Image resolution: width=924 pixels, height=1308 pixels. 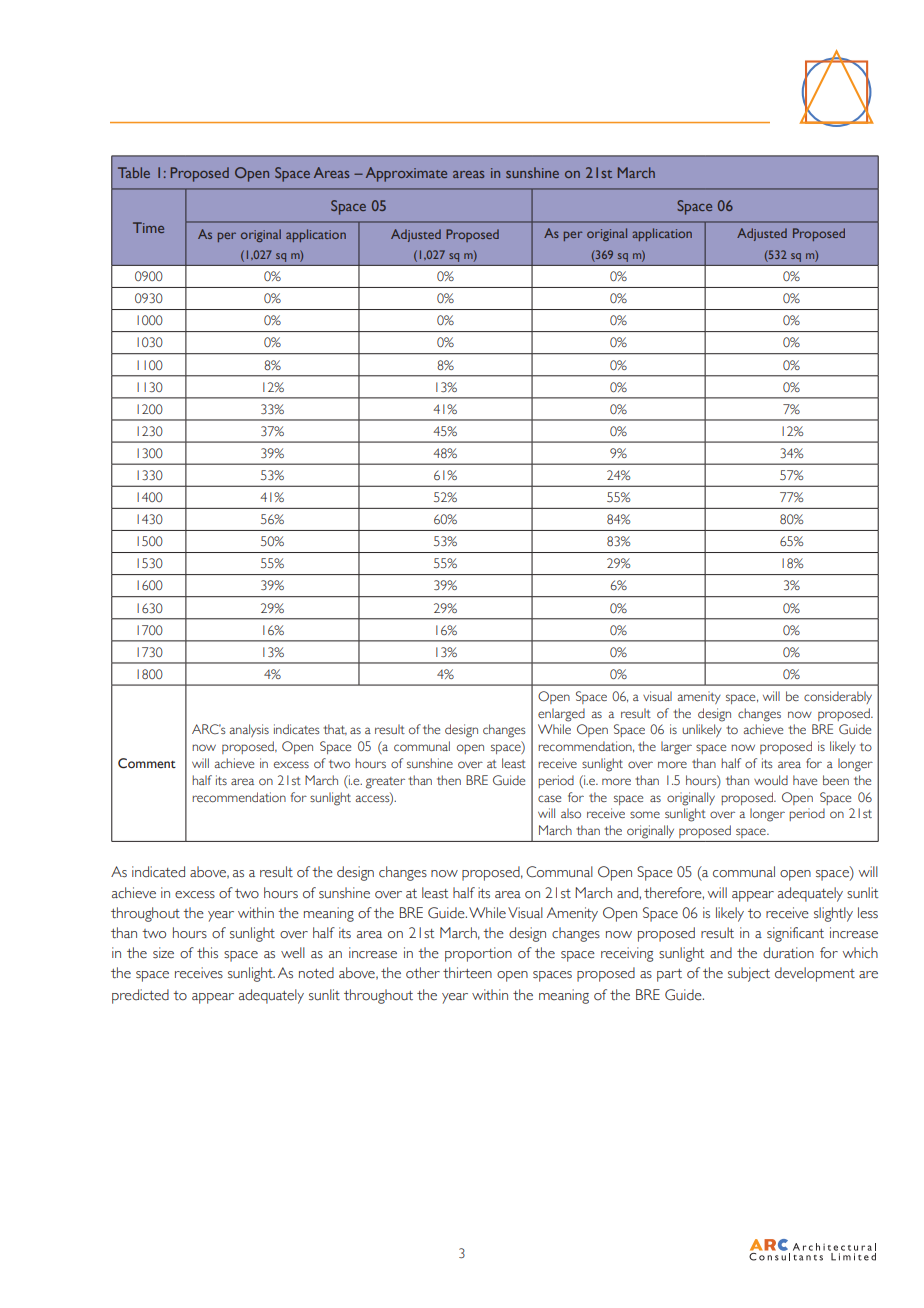 I want to click on then, so click(x=449, y=780).
